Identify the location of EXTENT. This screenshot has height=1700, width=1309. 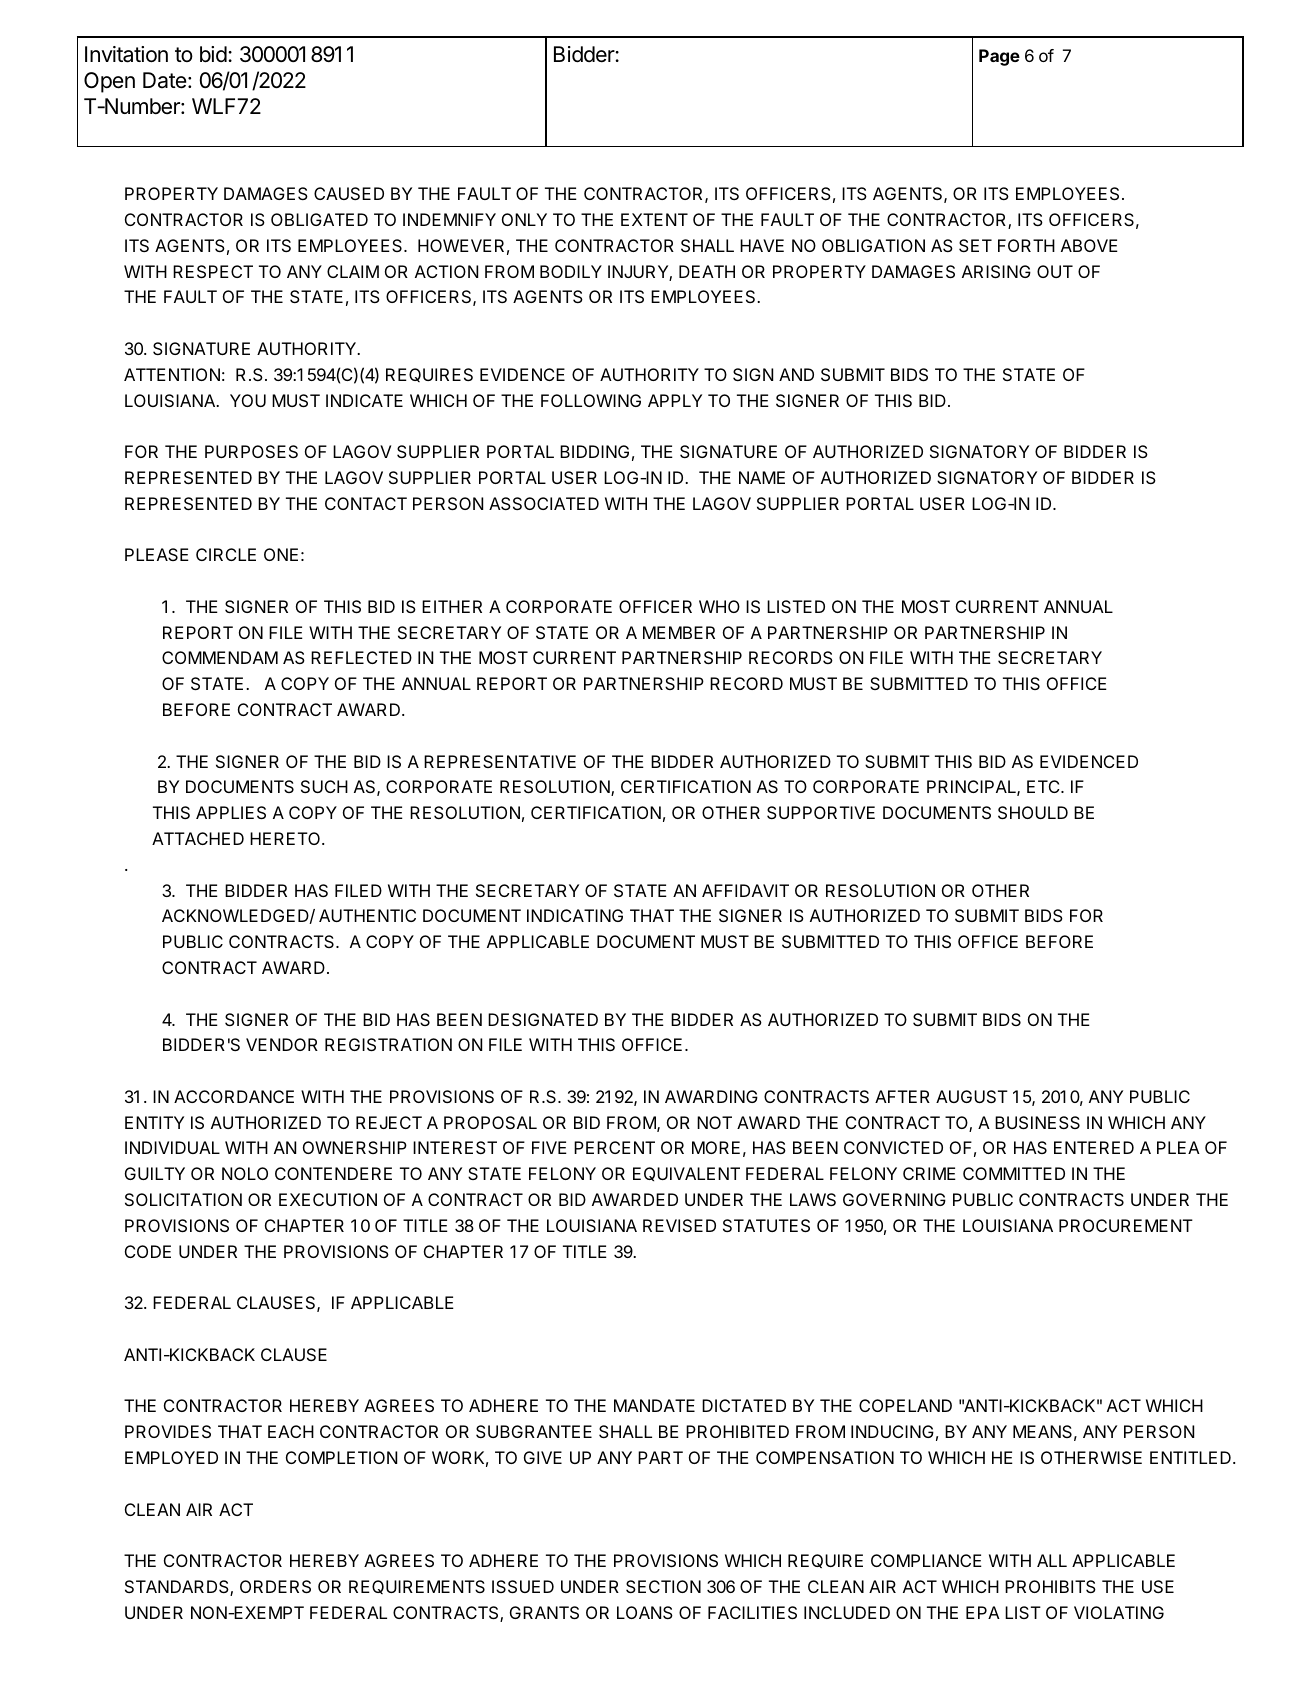
(654, 219).
